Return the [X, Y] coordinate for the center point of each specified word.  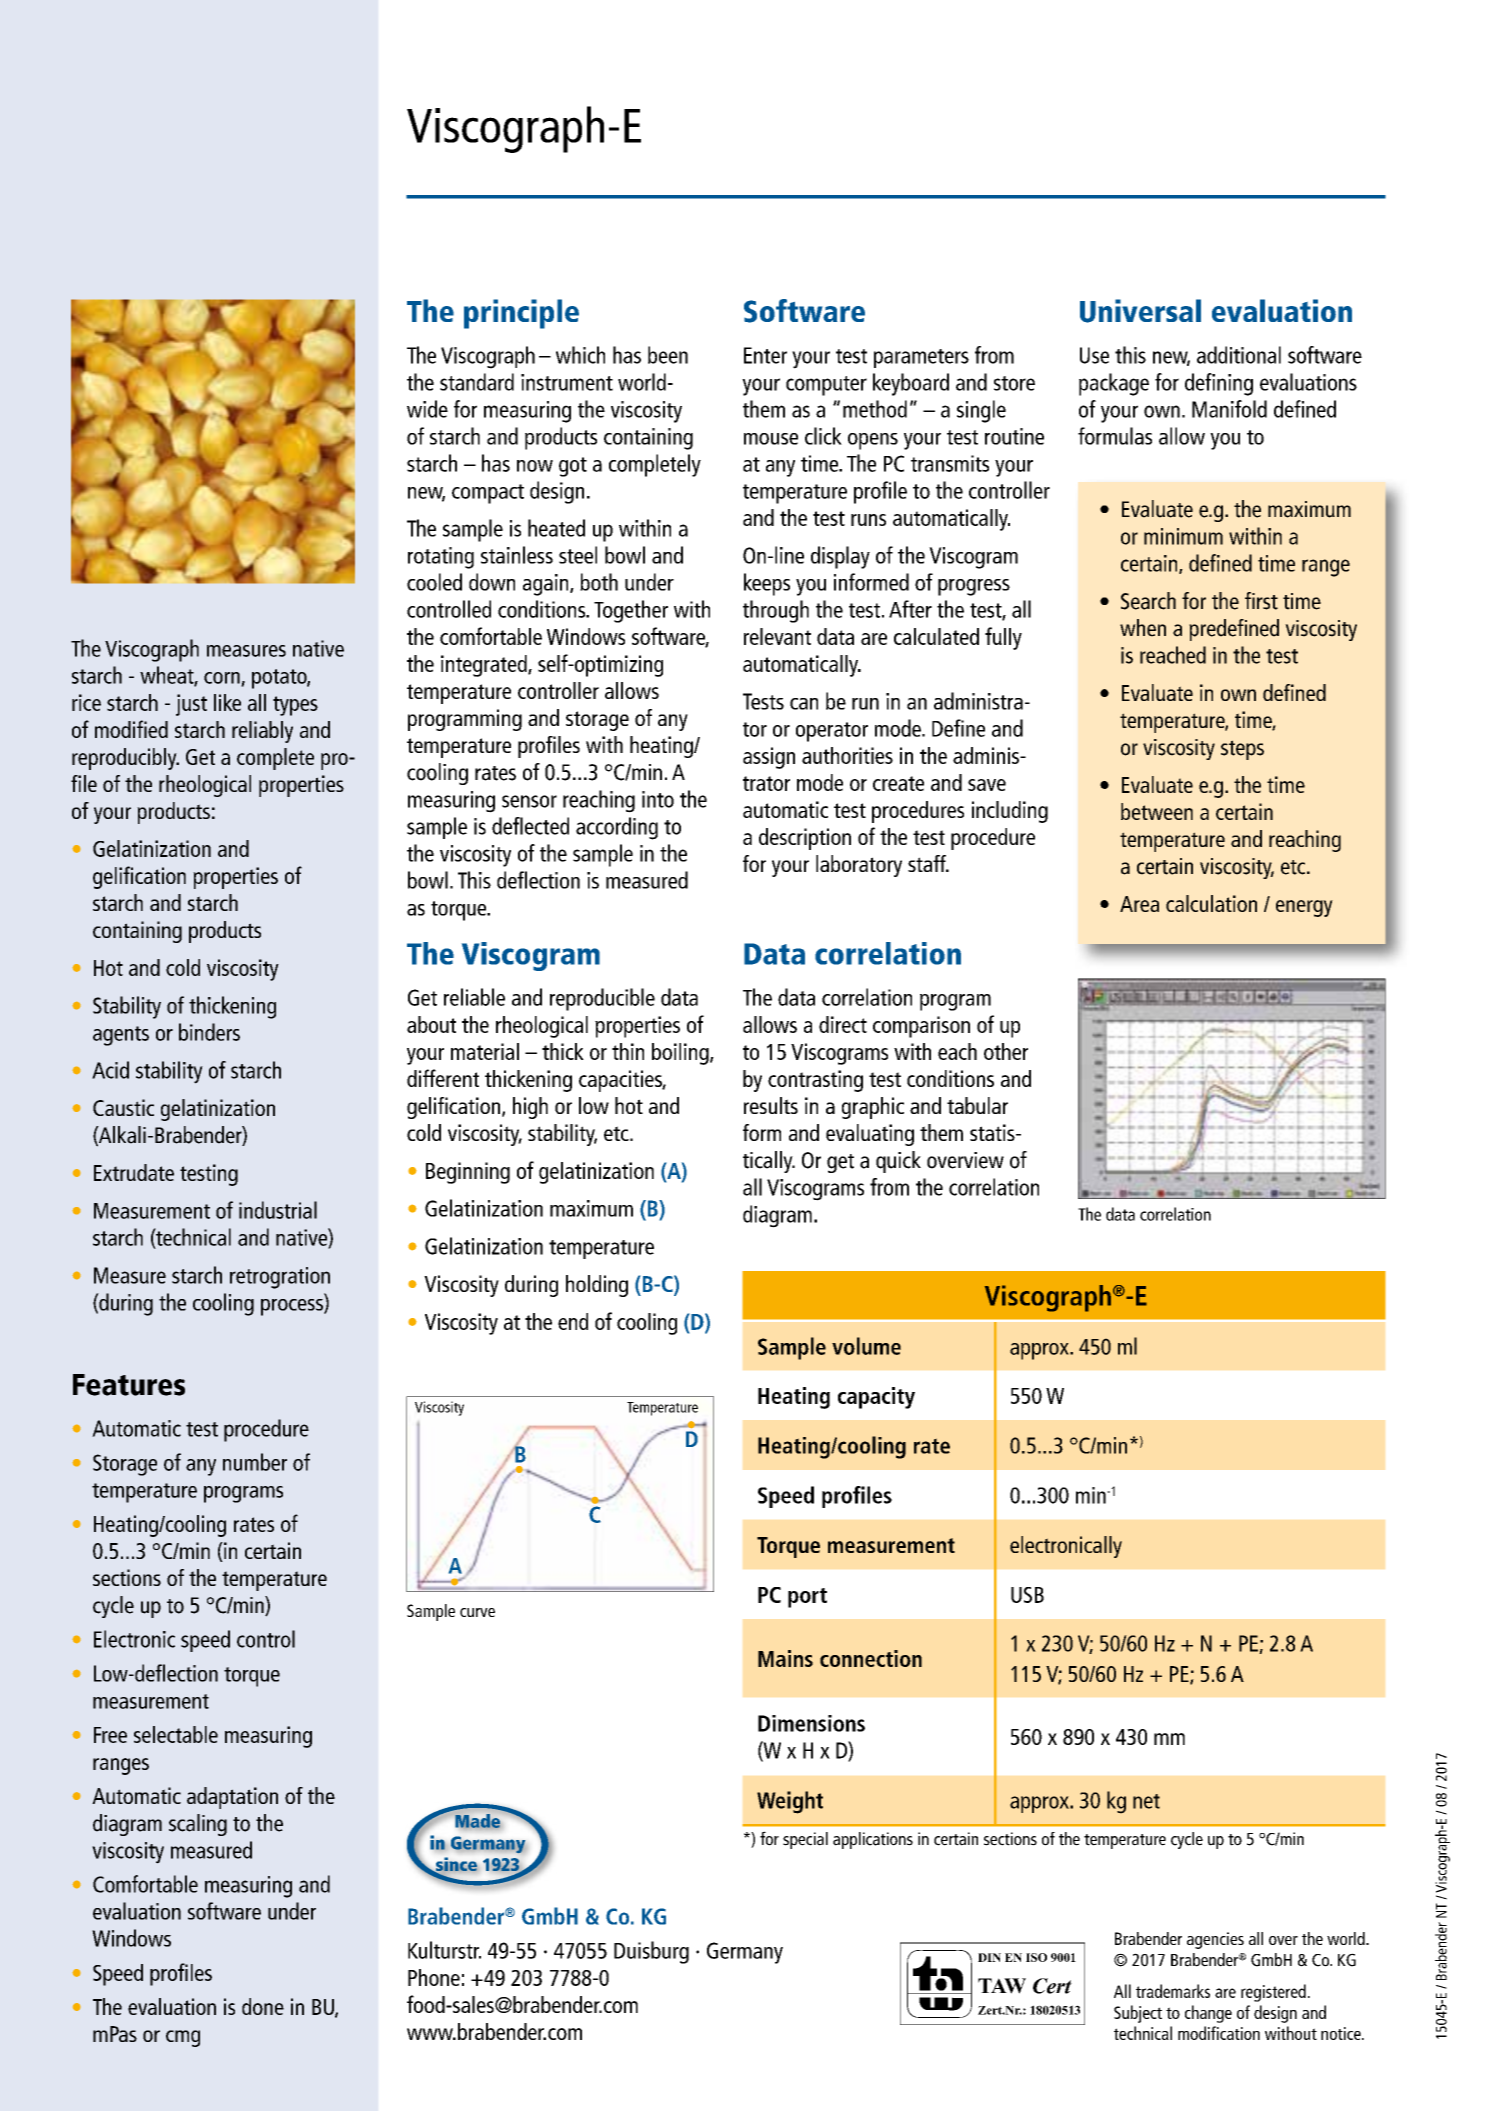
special [805, 1840]
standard [477, 382]
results [771, 1105]
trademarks [1173, 1991]
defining [1219, 384]
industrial [278, 1210]
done [263, 2006]
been [668, 355]
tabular [977, 1105]
